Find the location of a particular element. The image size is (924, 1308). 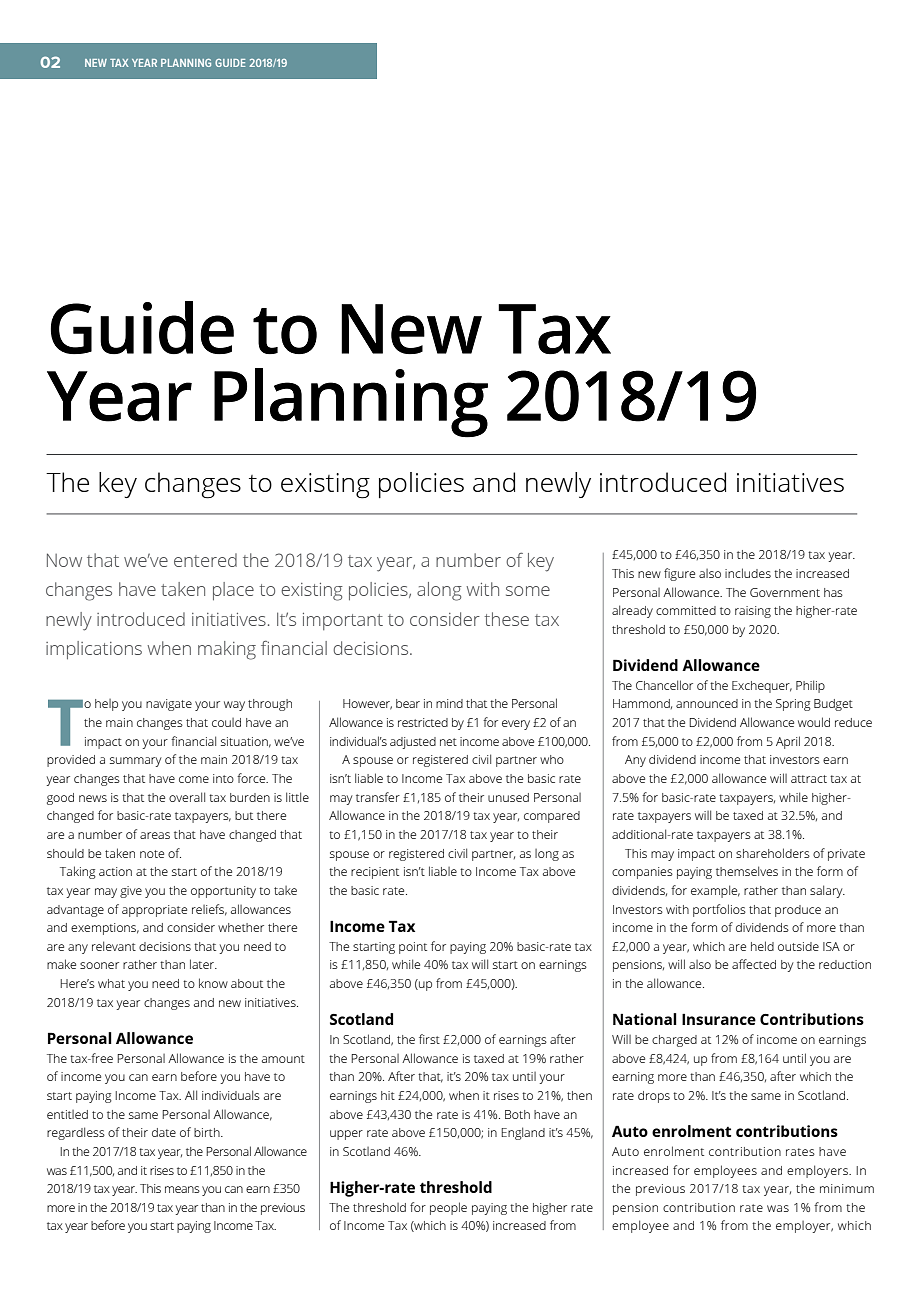

mind is located at coordinates (449, 703).
